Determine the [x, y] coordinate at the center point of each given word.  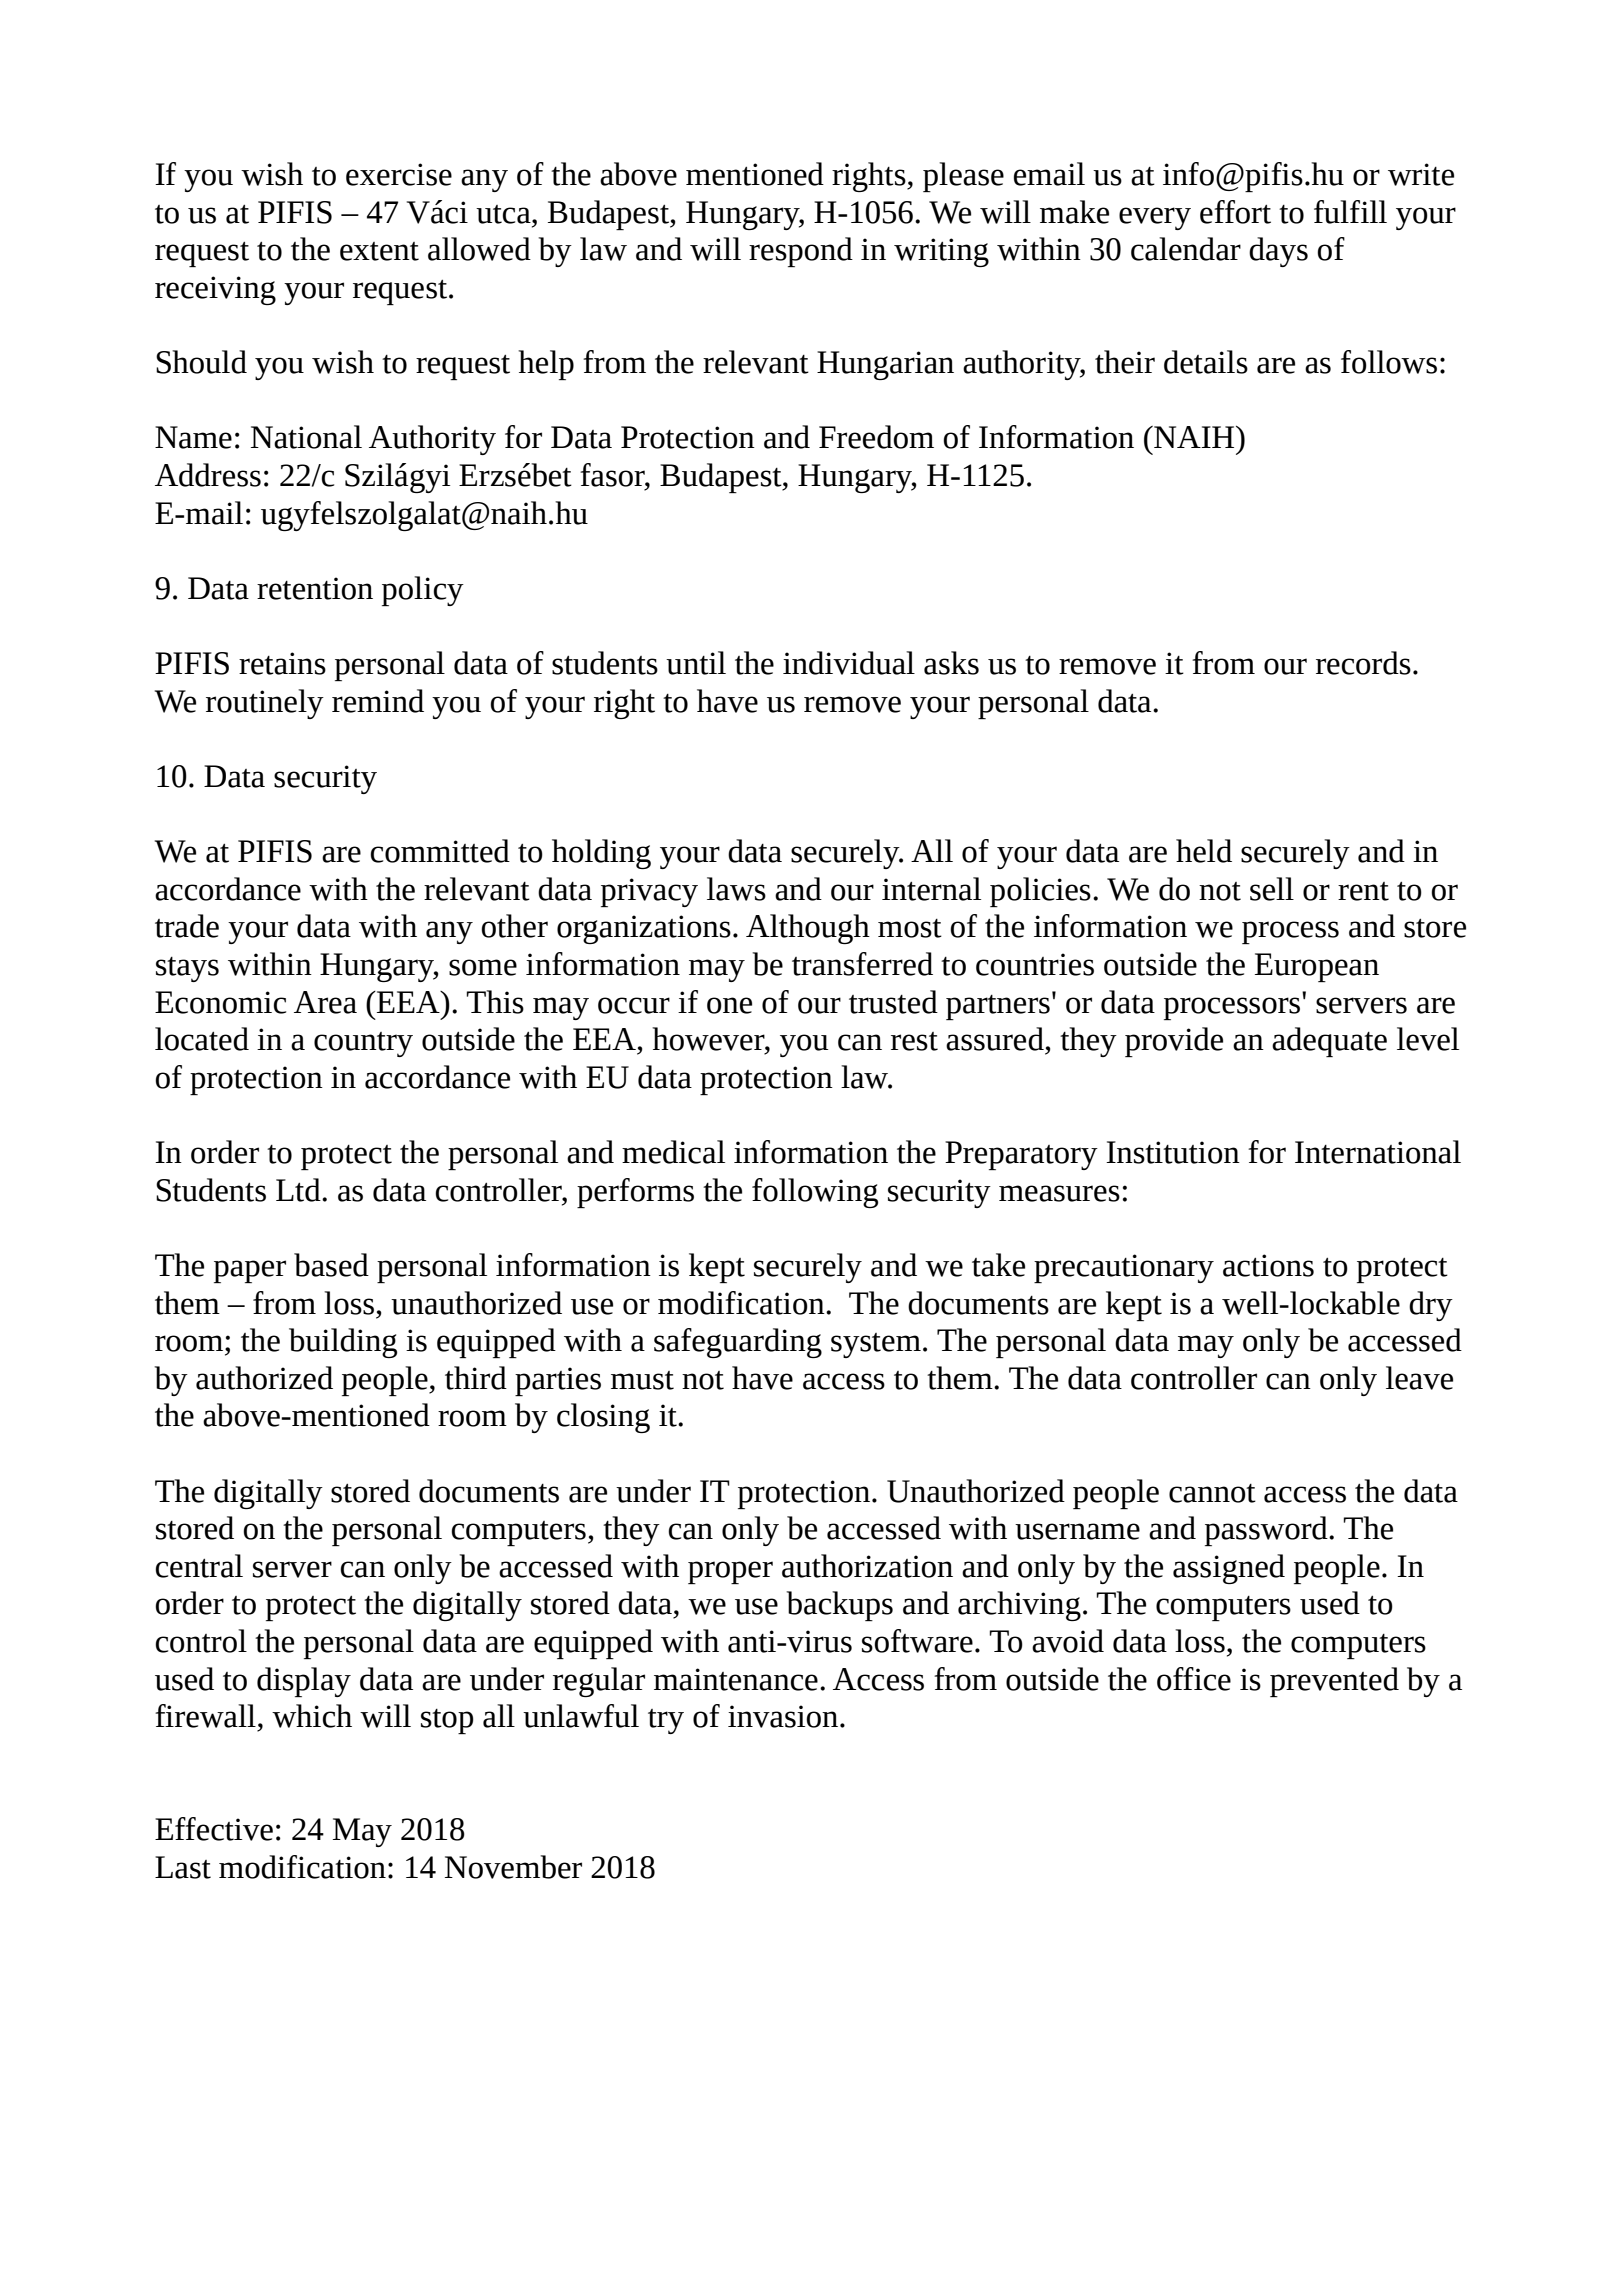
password [1267, 1531]
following [815, 1193]
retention [315, 588]
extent [379, 251]
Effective [214, 1829]
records [1363, 663]
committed [440, 851]
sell [1272, 889]
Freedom [876, 437]
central [199, 1566]
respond [801, 252]
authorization [867, 1566]
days [1278, 252]
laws [736, 889]
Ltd [299, 1190]
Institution [1173, 1152]
